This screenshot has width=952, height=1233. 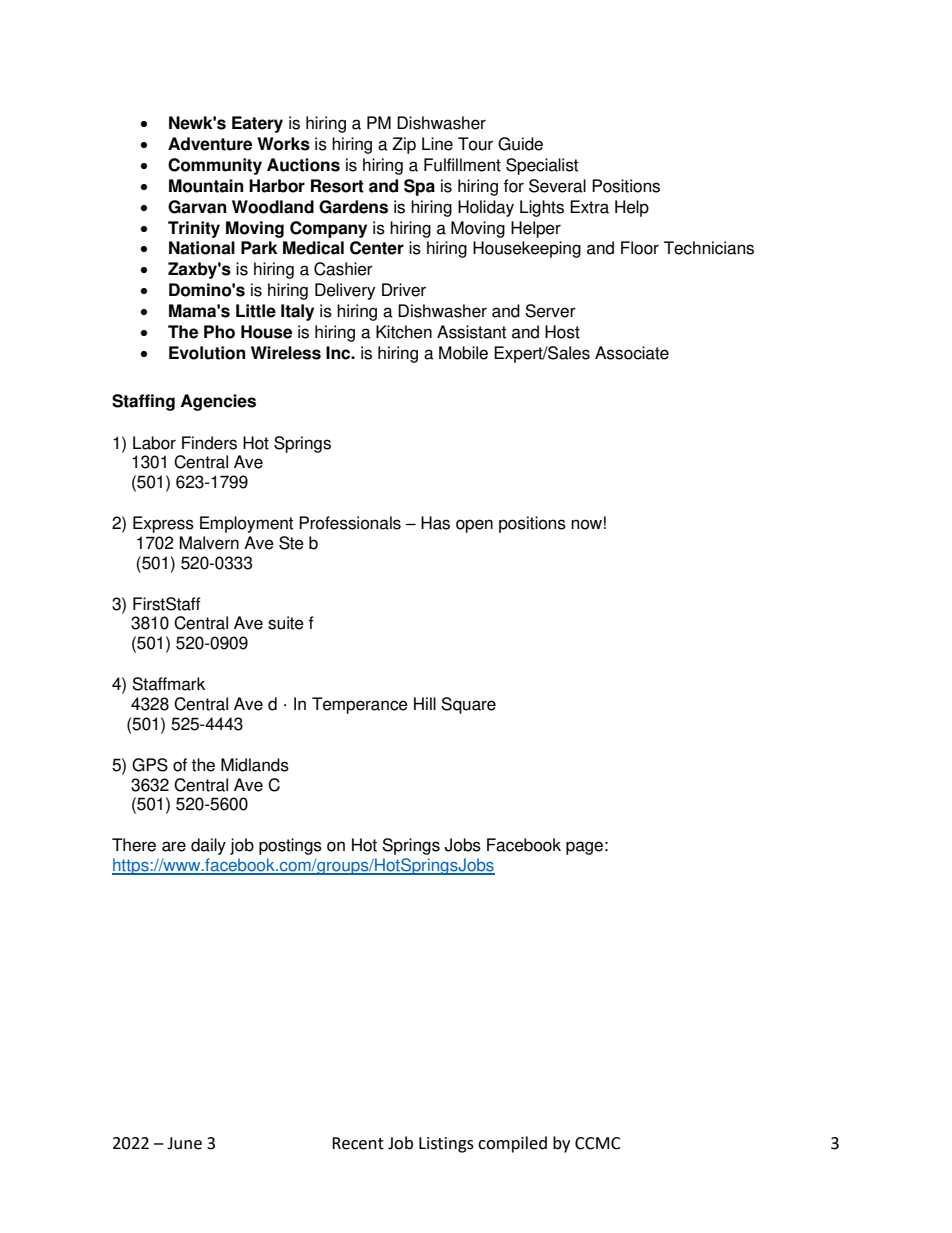 What do you see at coordinates (589, 207) in the screenshot?
I see `Extra` at bounding box center [589, 207].
